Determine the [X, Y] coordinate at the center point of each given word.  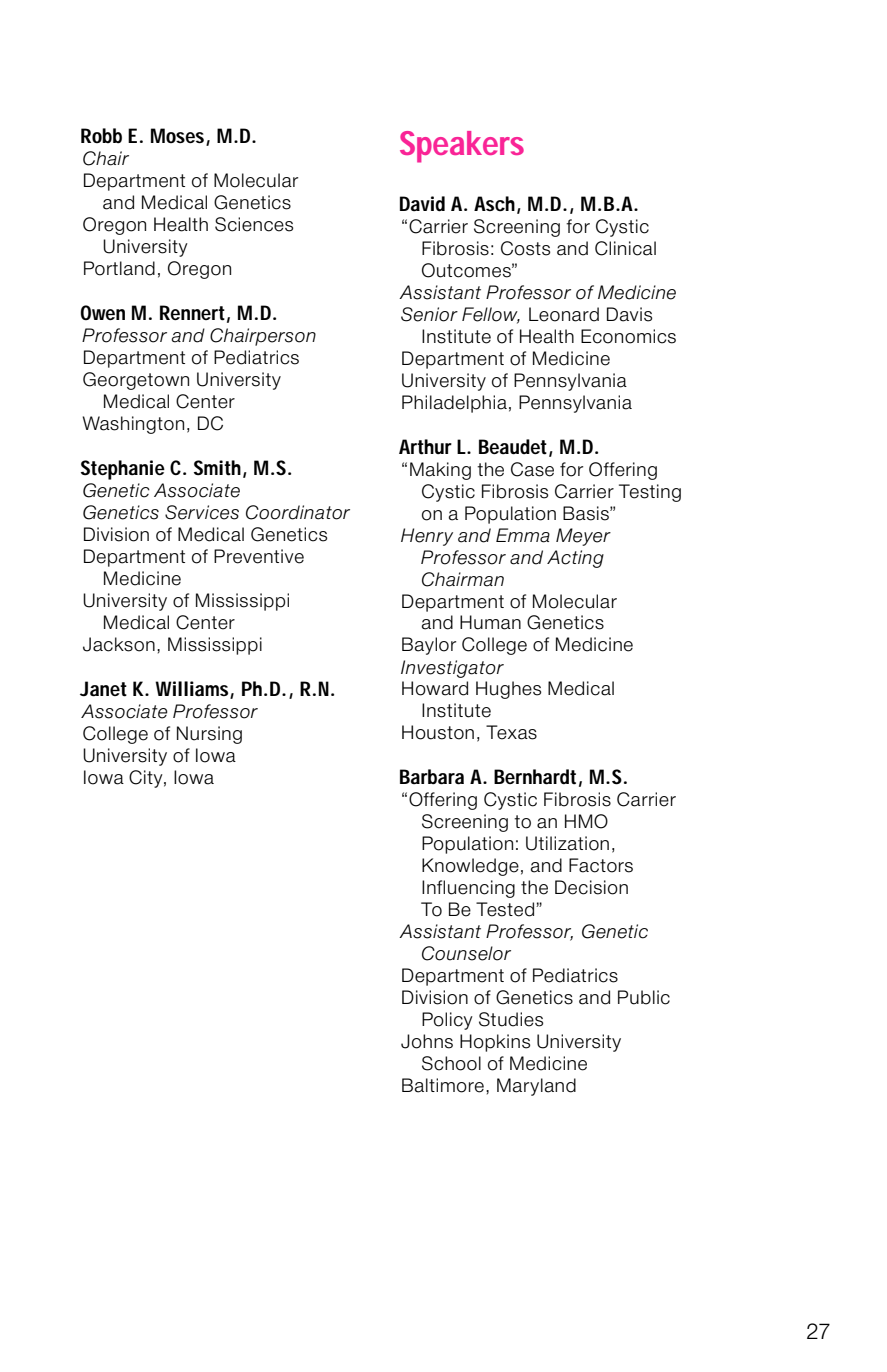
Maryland [536, 1087]
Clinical [625, 248]
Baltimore [443, 1085]
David [422, 204]
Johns [427, 1041]
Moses [177, 135]
